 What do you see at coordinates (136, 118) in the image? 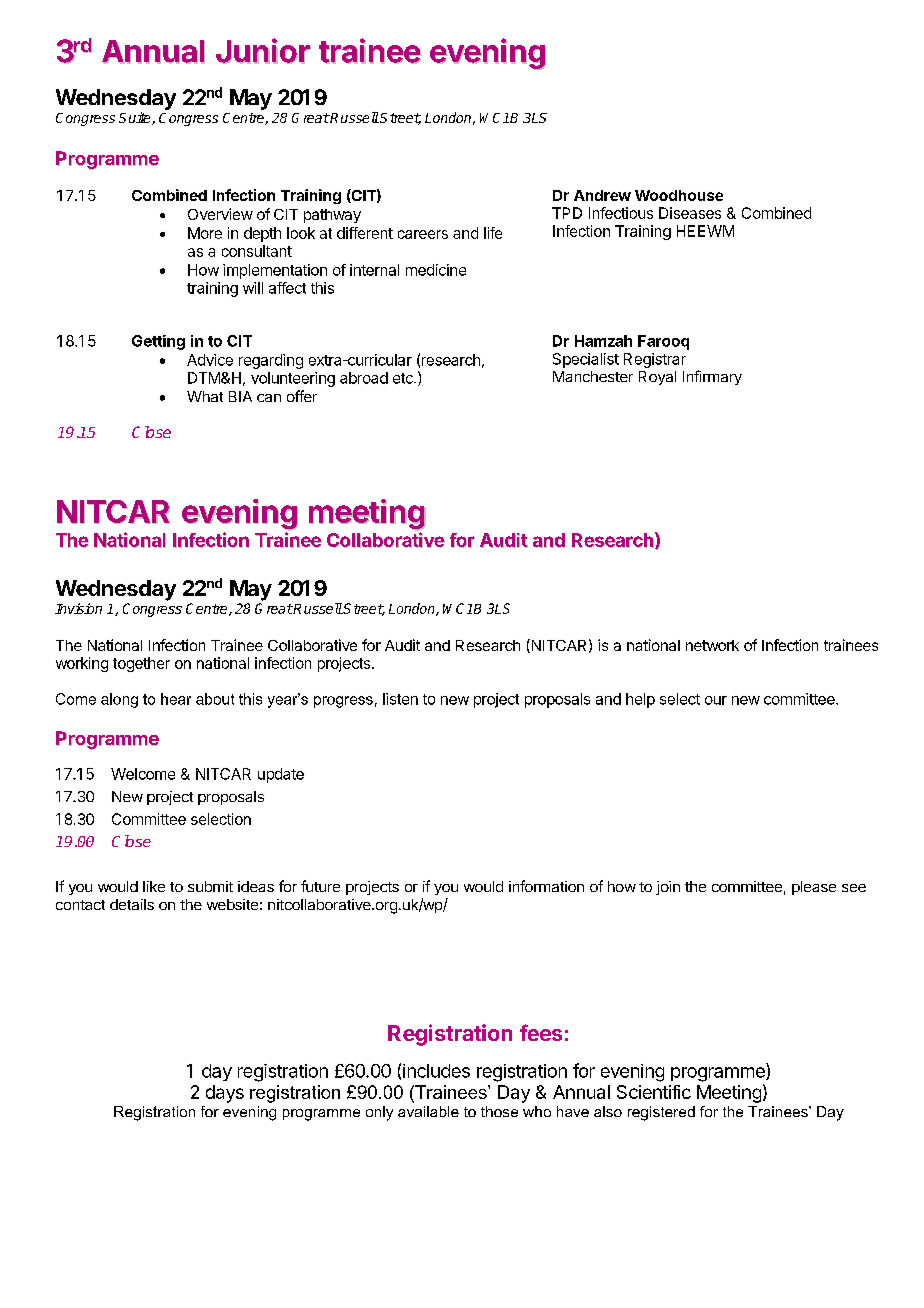
I see `Suite` at bounding box center [136, 118].
